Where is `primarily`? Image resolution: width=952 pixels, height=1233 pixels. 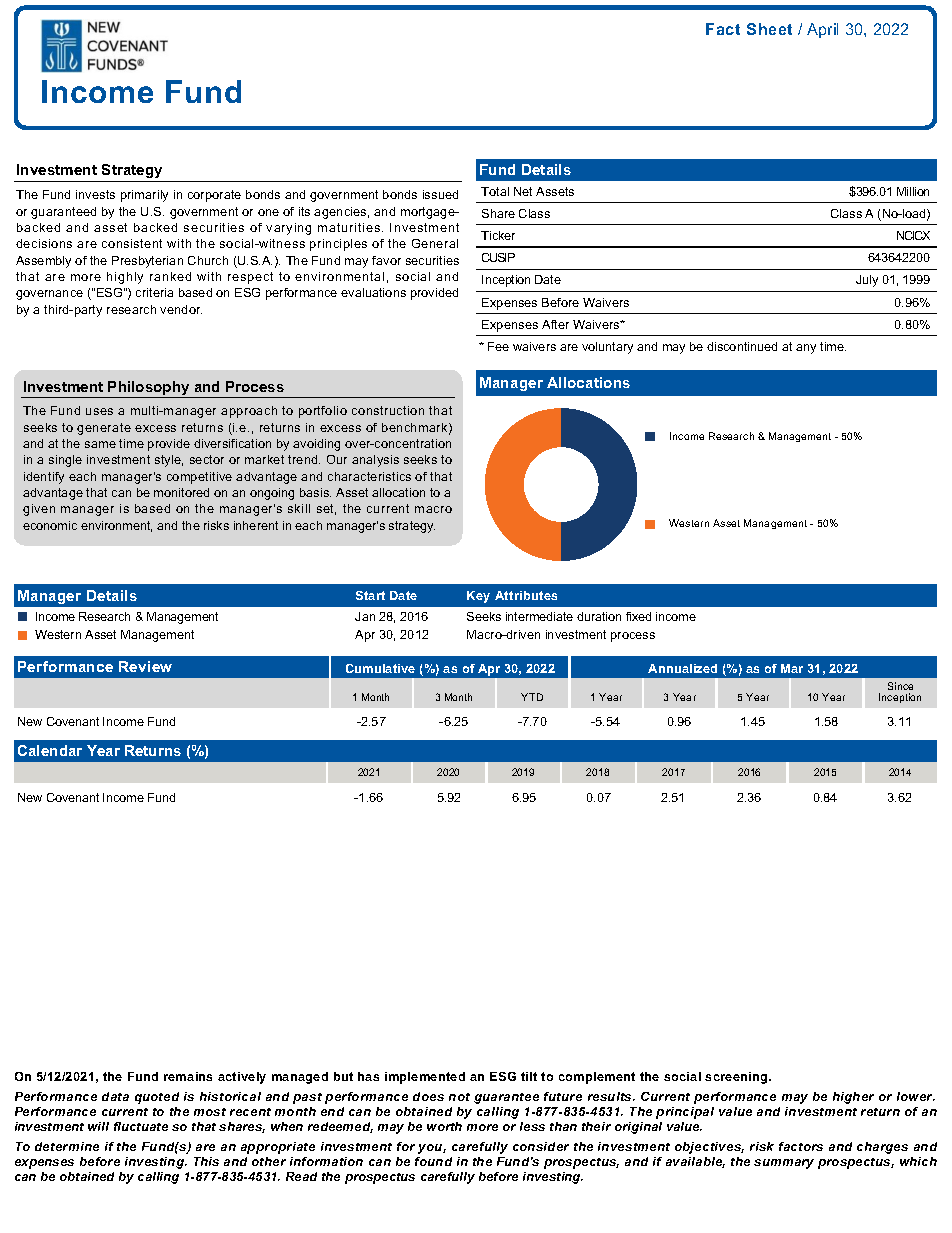 primarily is located at coordinates (144, 196).
